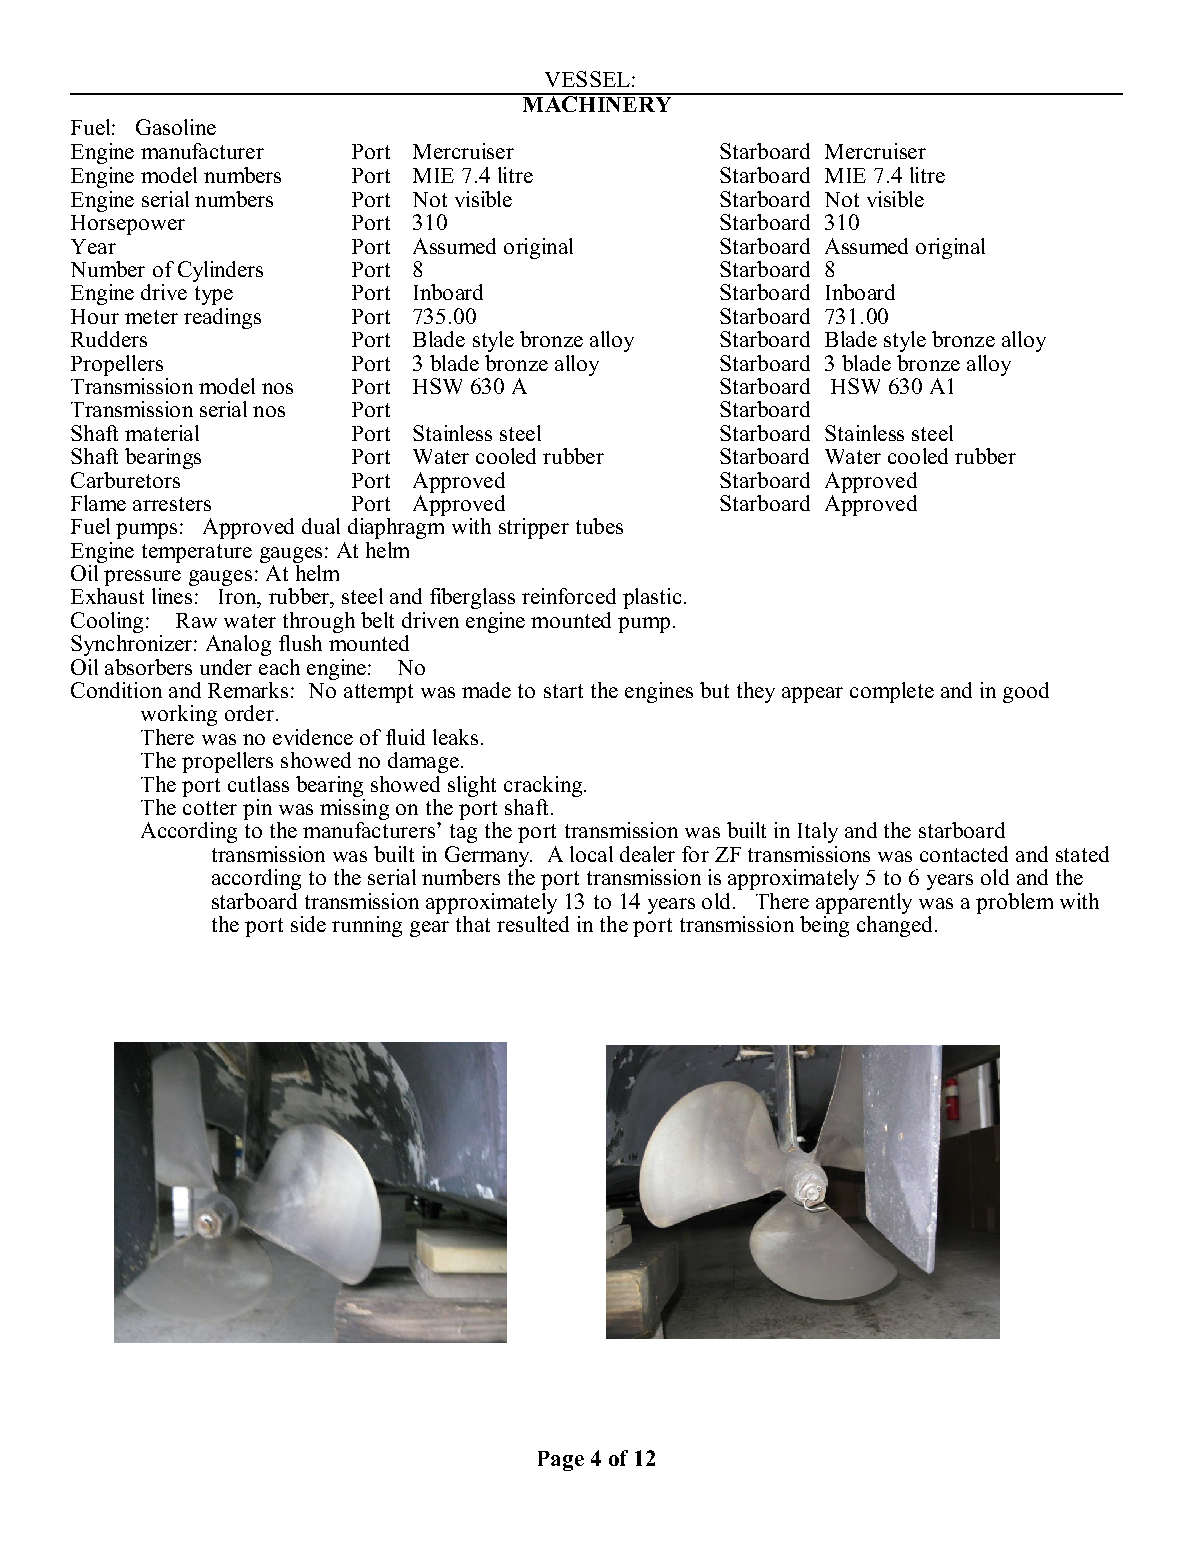 This document has width=1193, height=1544. I want to click on reinforced, so click(569, 596).
